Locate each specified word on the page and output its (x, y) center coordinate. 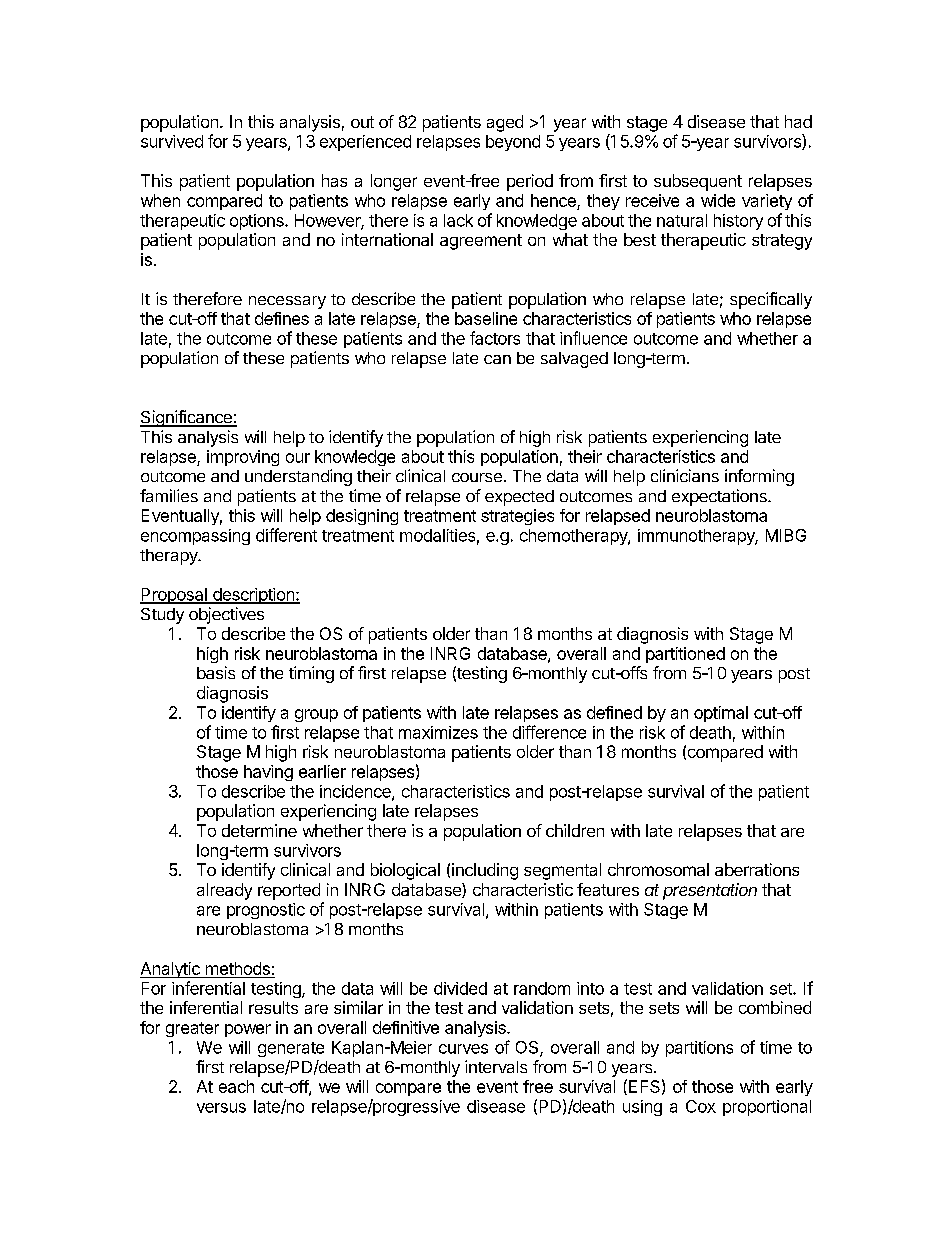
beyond (513, 143)
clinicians (685, 475)
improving (243, 458)
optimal (721, 714)
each (236, 1086)
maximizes (438, 732)
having (268, 773)
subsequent (698, 182)
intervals (496, 1066)
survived (172, 141)
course (477, 477)
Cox (701, 1106)
